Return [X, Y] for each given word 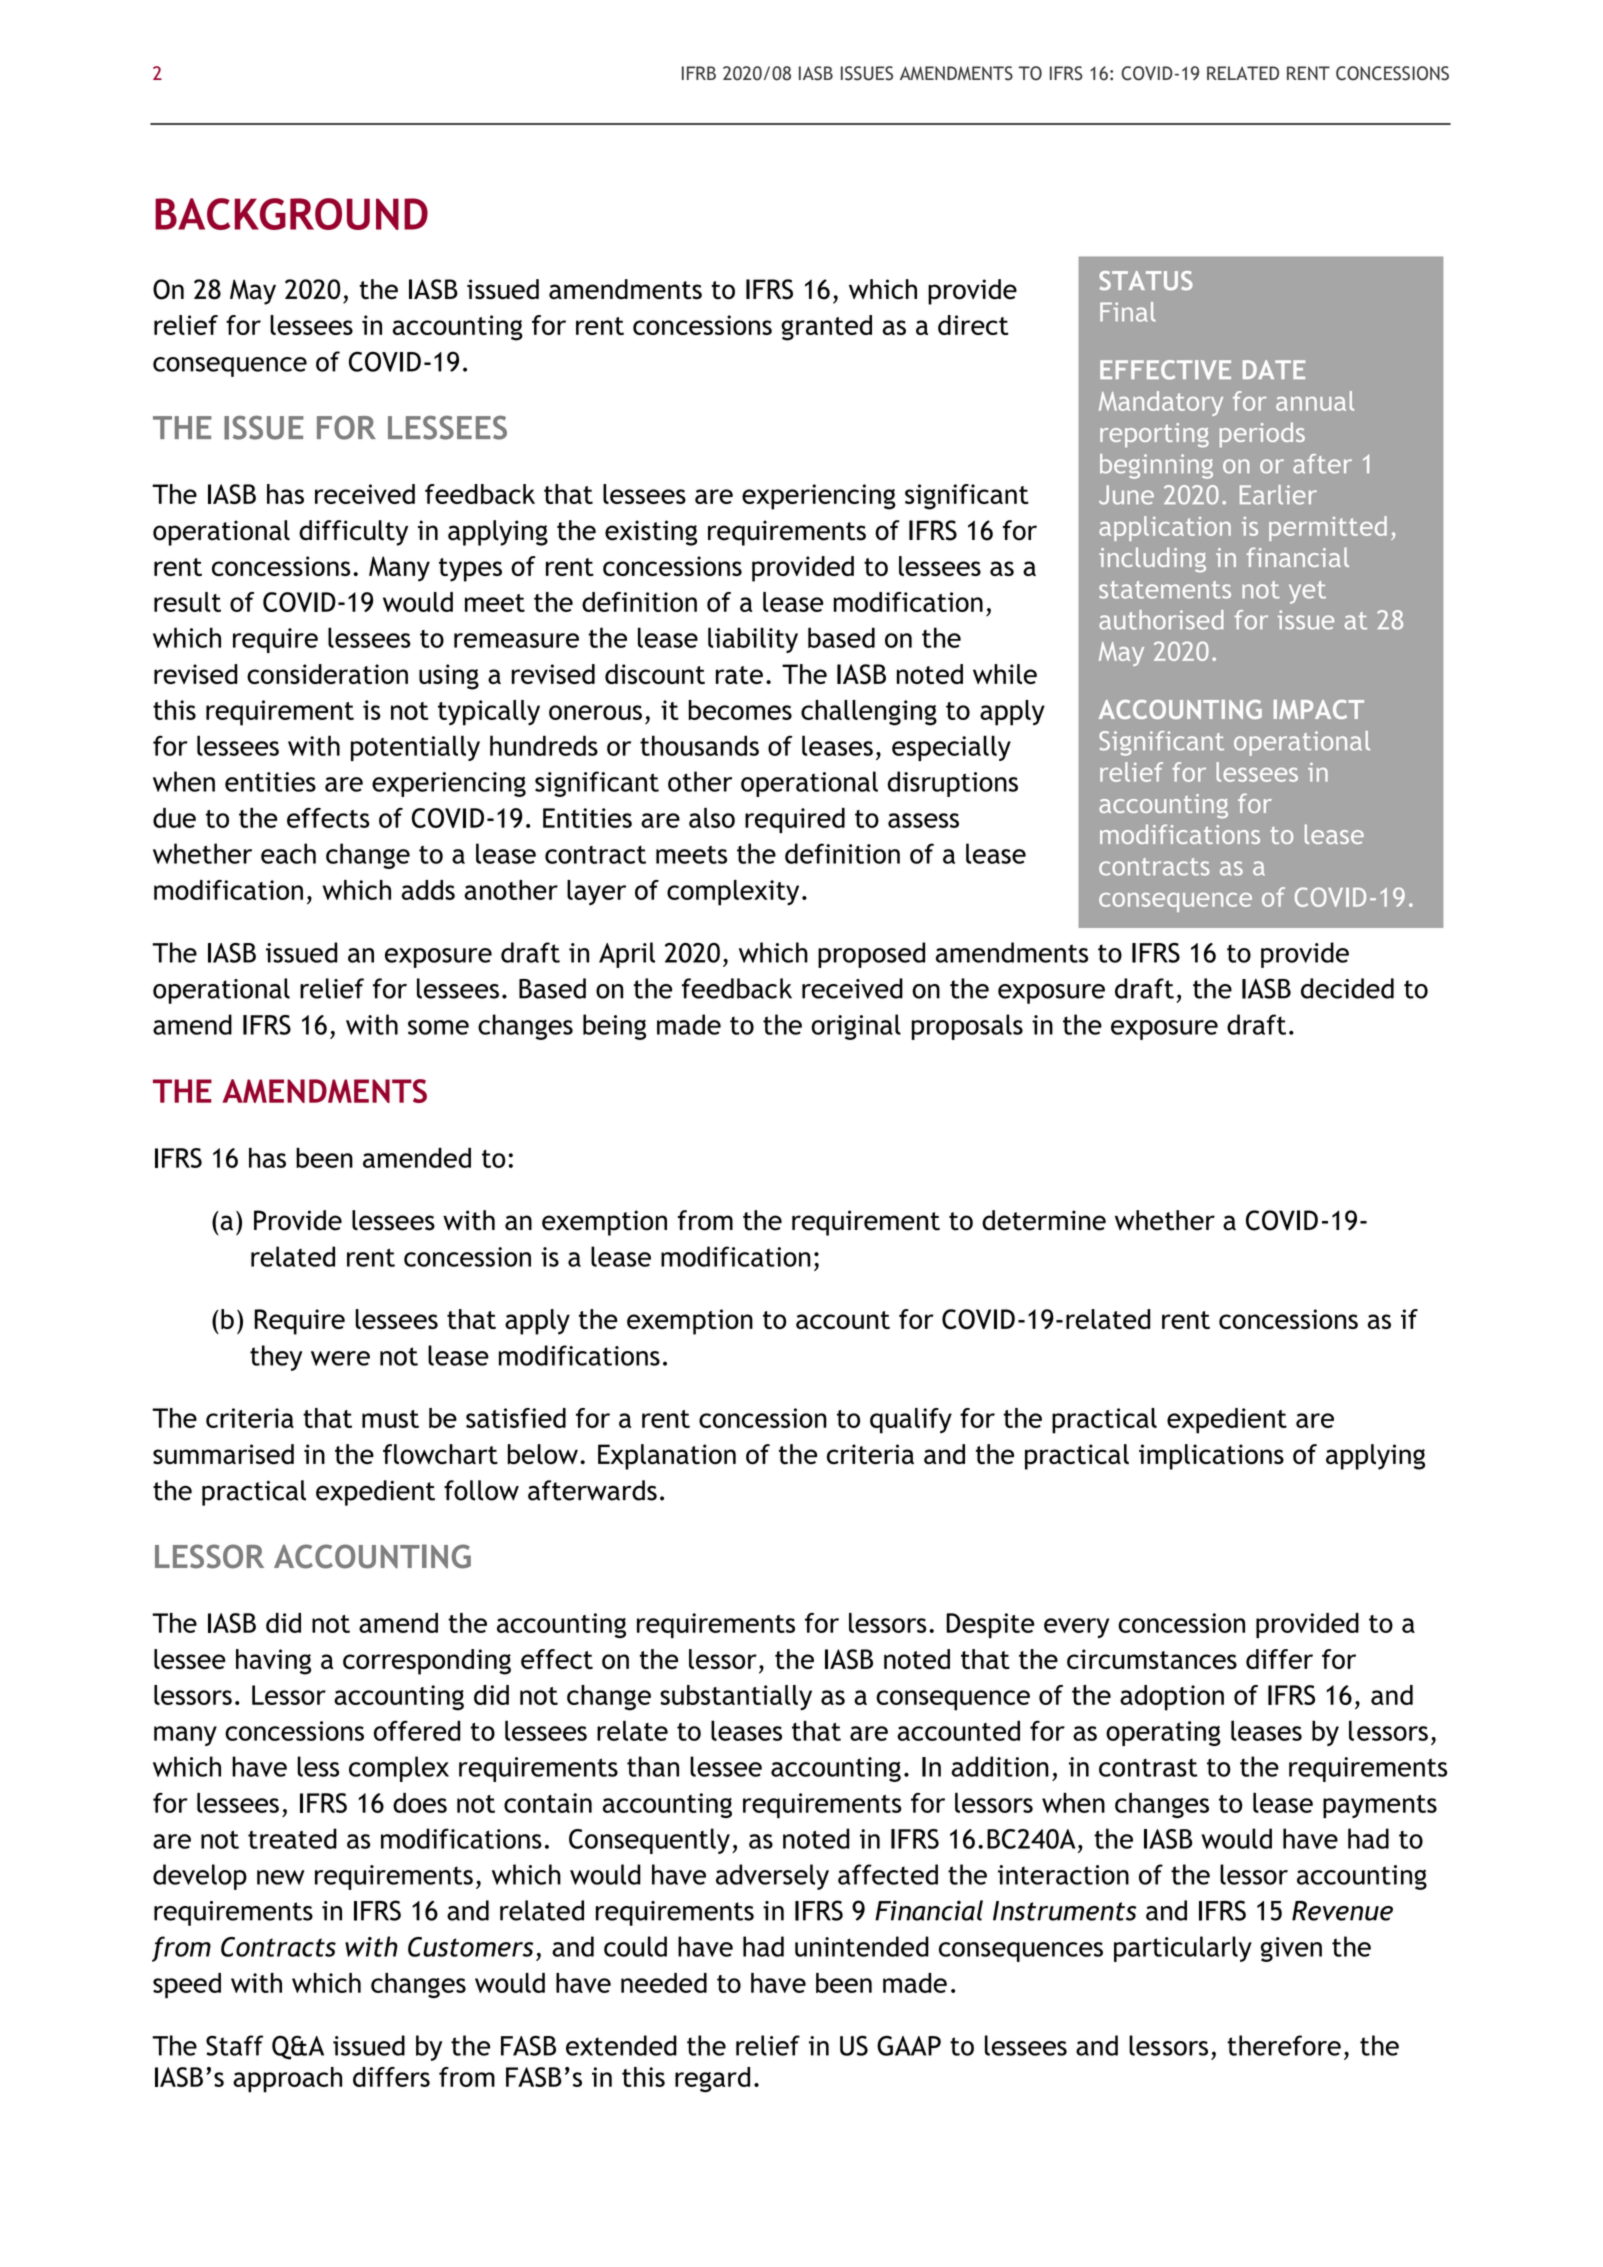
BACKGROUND [291, 214]
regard [712, 2080]
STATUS [1146, 280]
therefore [1284, 2045]
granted [826, 328]
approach [287, 2080]
